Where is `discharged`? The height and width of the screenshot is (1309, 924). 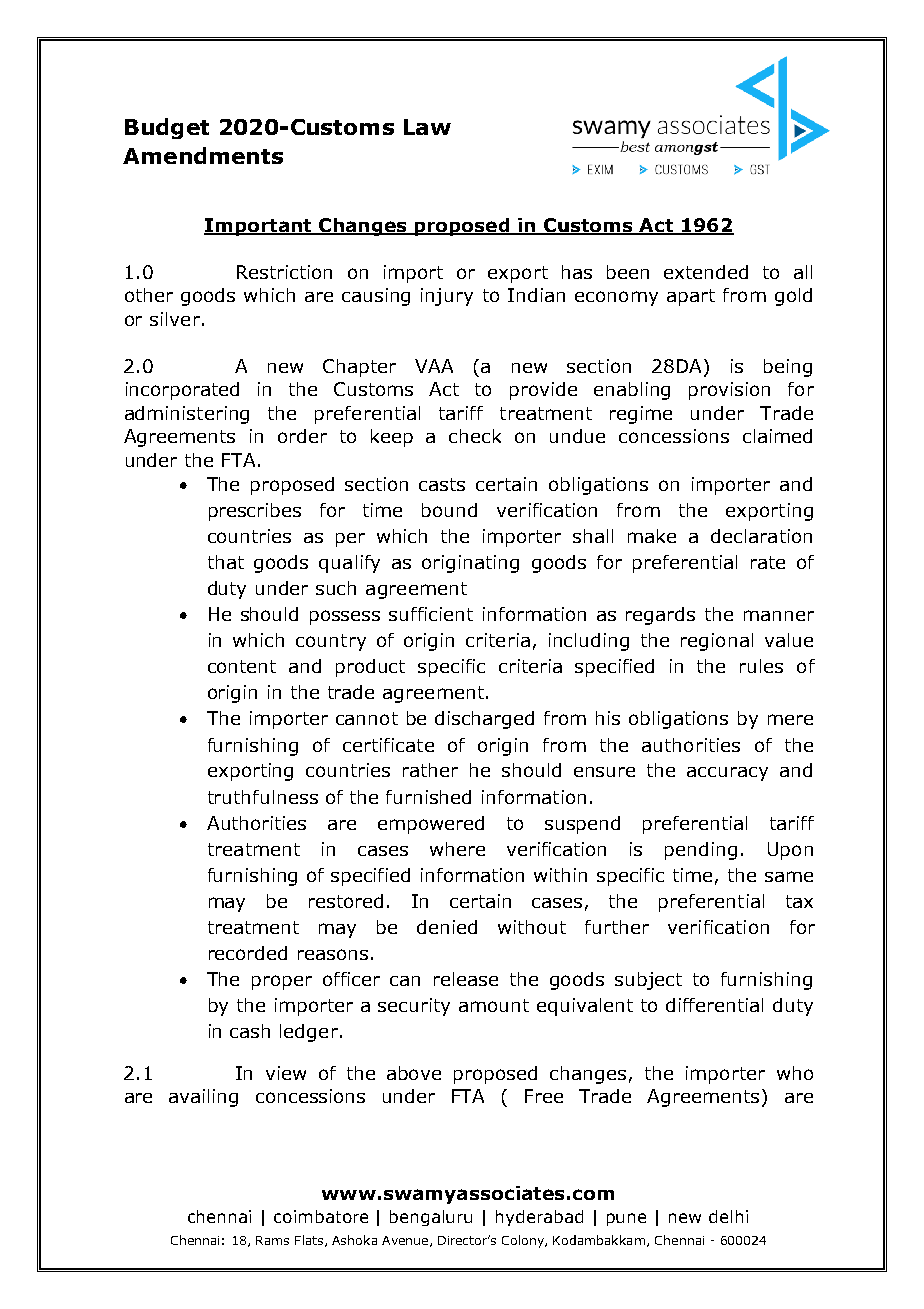 discharged is located at coordinates (484, 720).
